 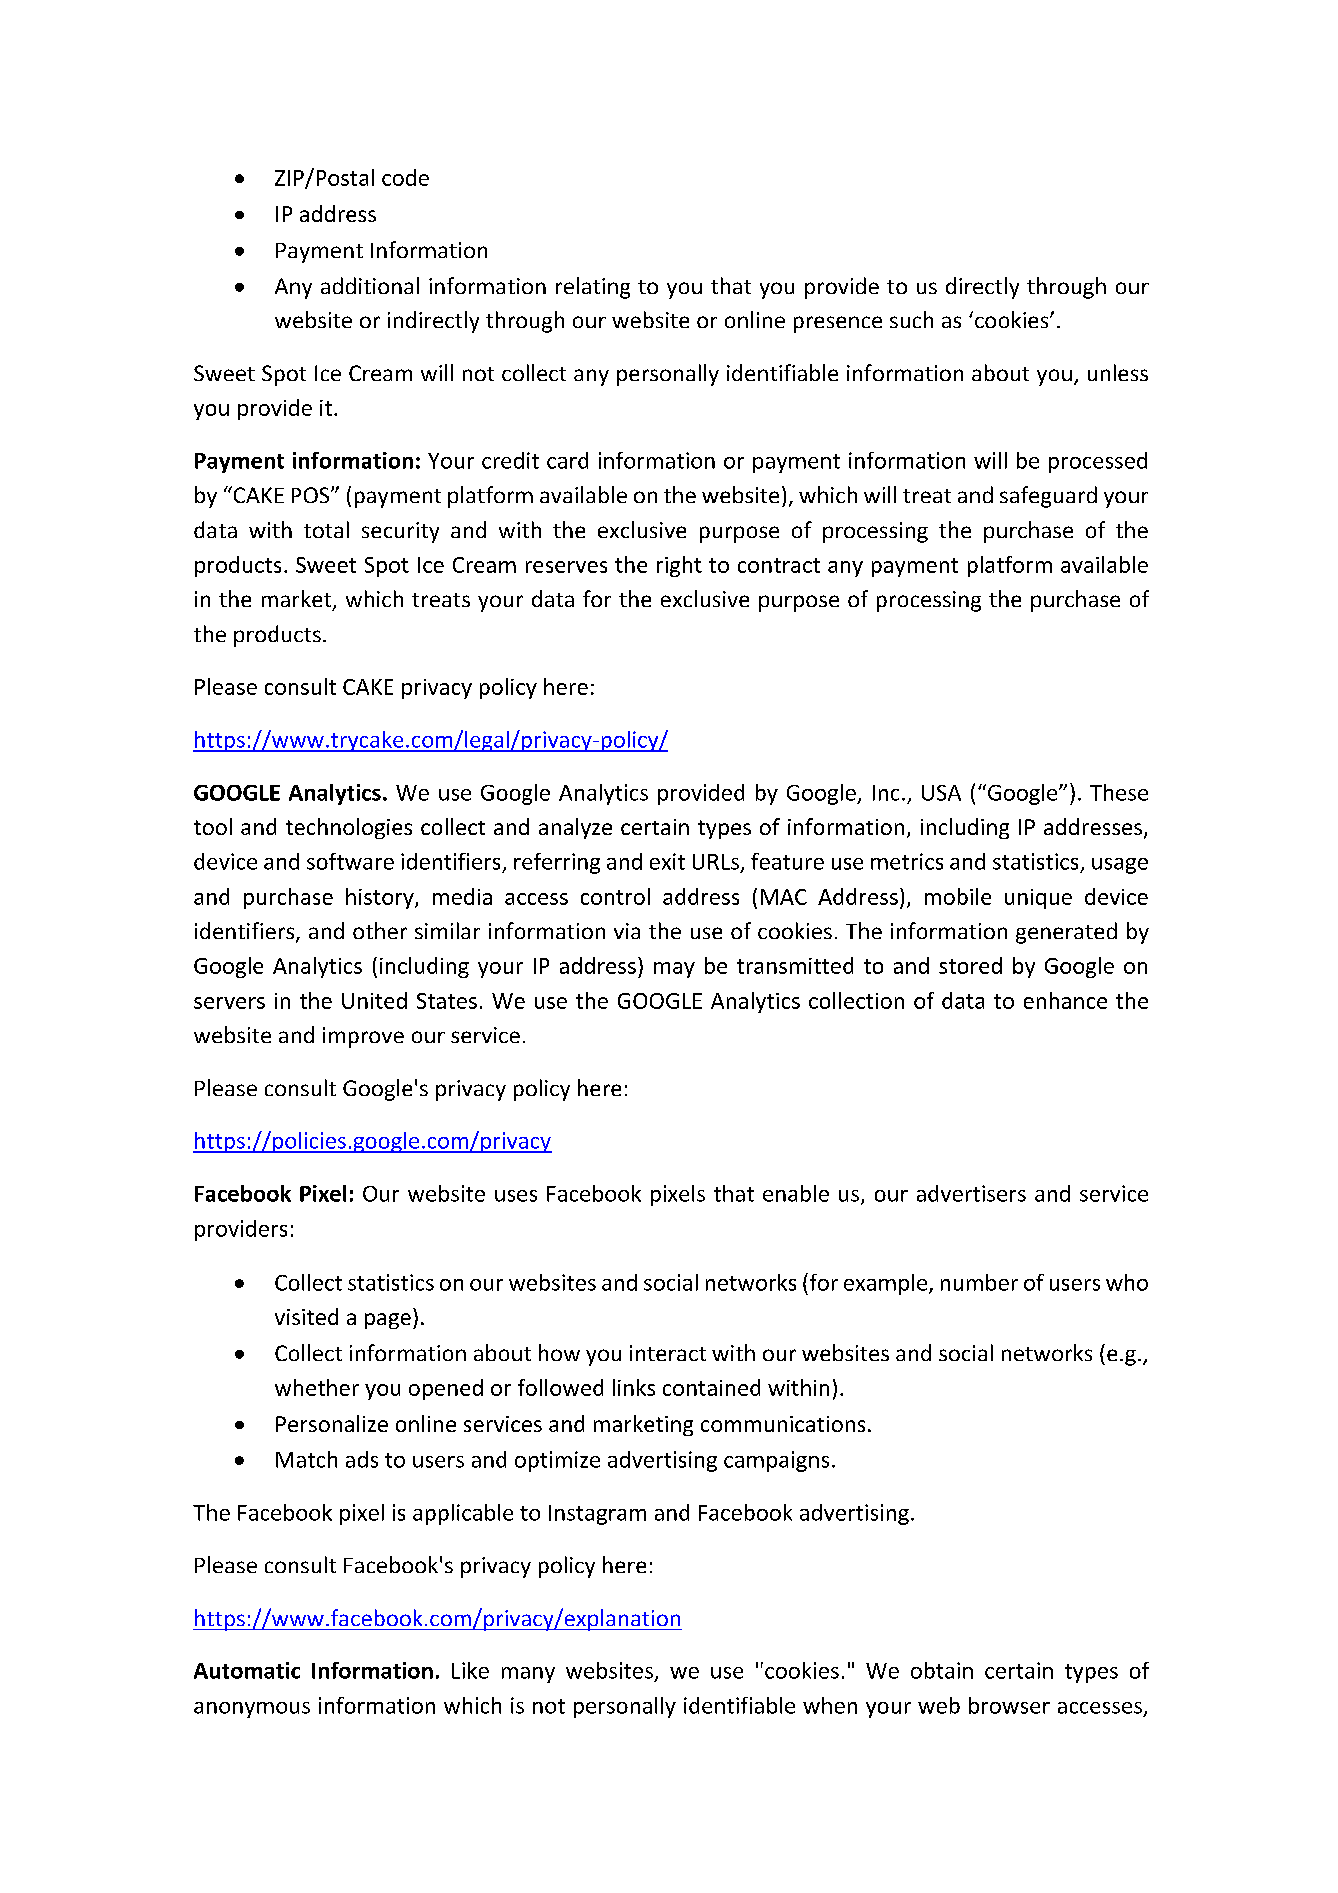 What do you see at coordinates (370, 285) in the screenshot?
I see `additional` at bounding box center [370, 285].
